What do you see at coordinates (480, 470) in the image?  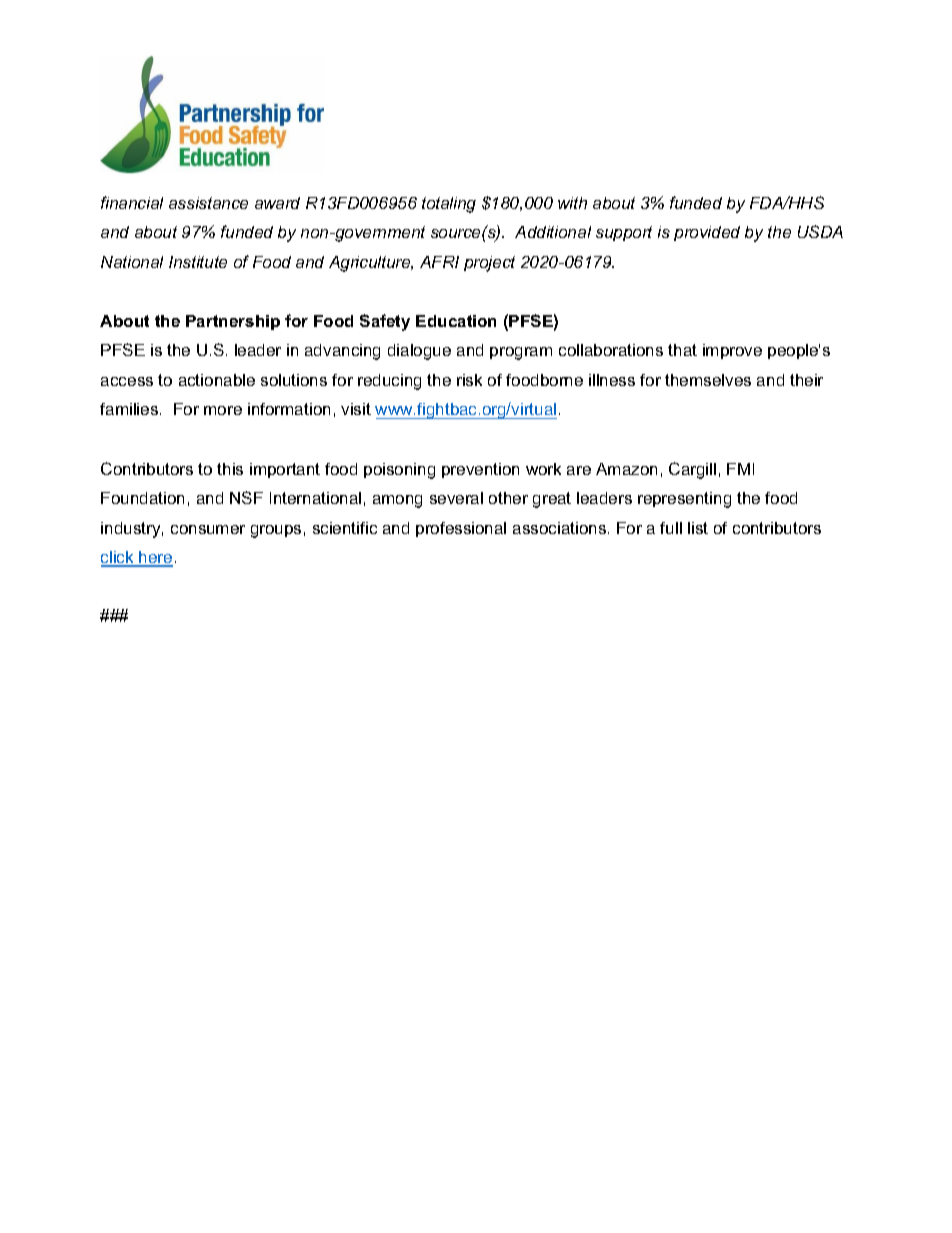 I see `prevention` at bounding box center [480, 470].
